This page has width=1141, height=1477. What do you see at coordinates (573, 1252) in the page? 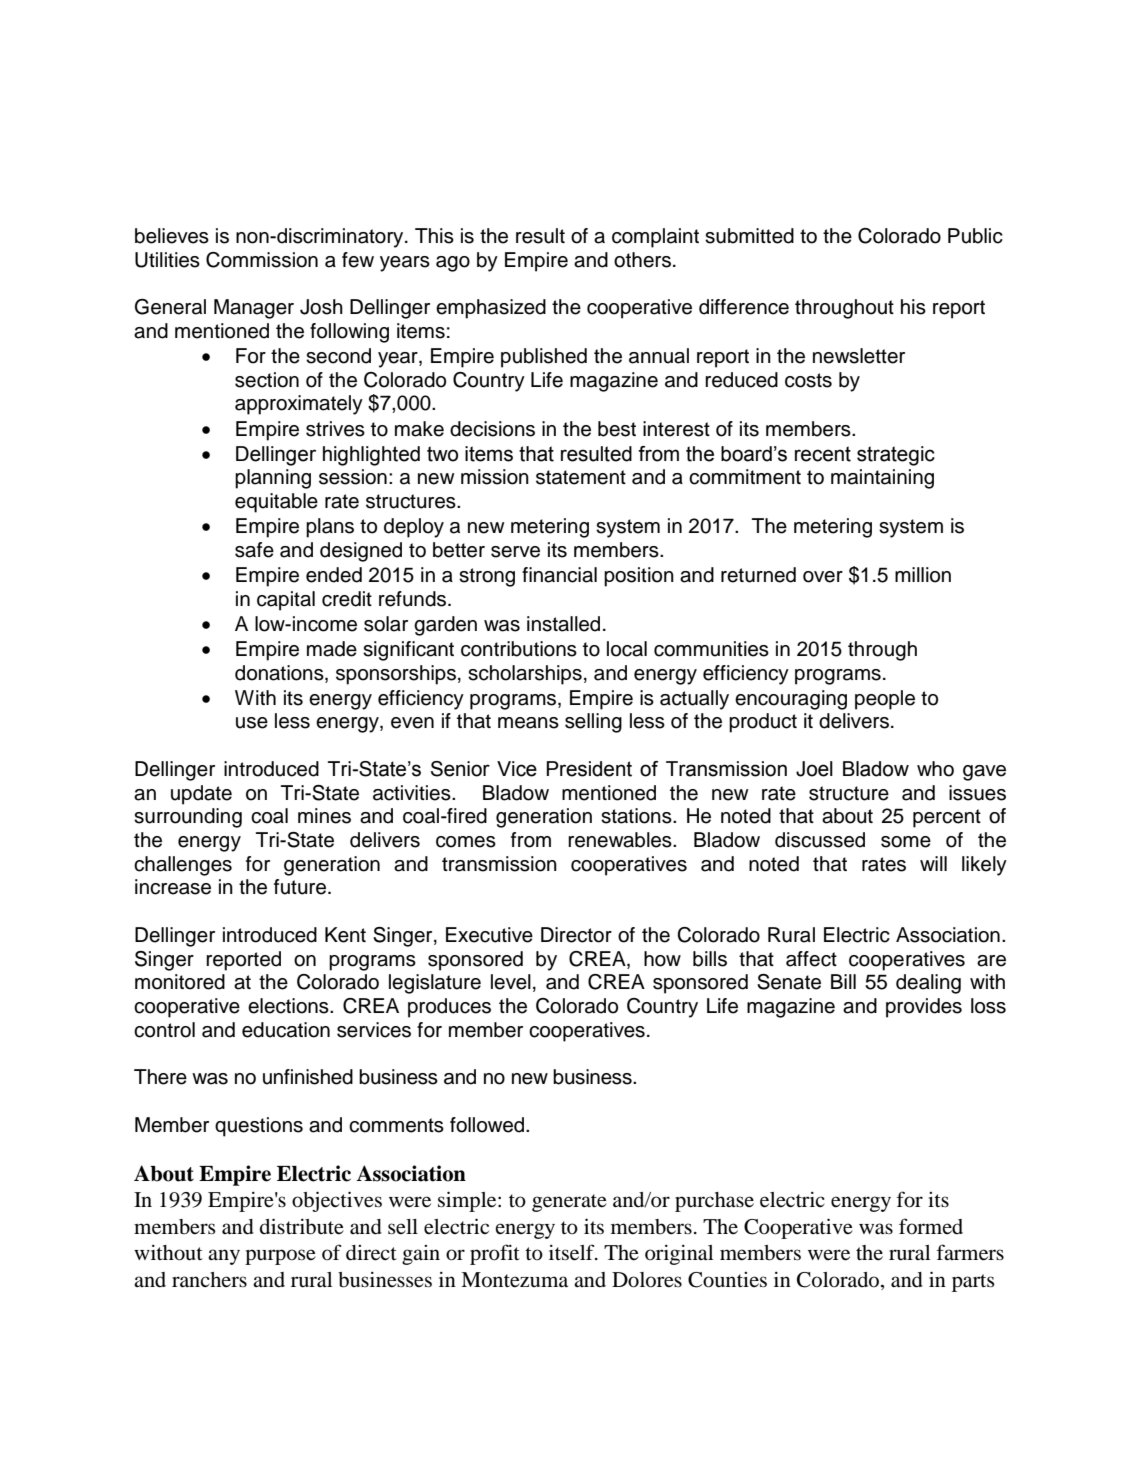
I see `itself` at bounding box center [573, 1252].
